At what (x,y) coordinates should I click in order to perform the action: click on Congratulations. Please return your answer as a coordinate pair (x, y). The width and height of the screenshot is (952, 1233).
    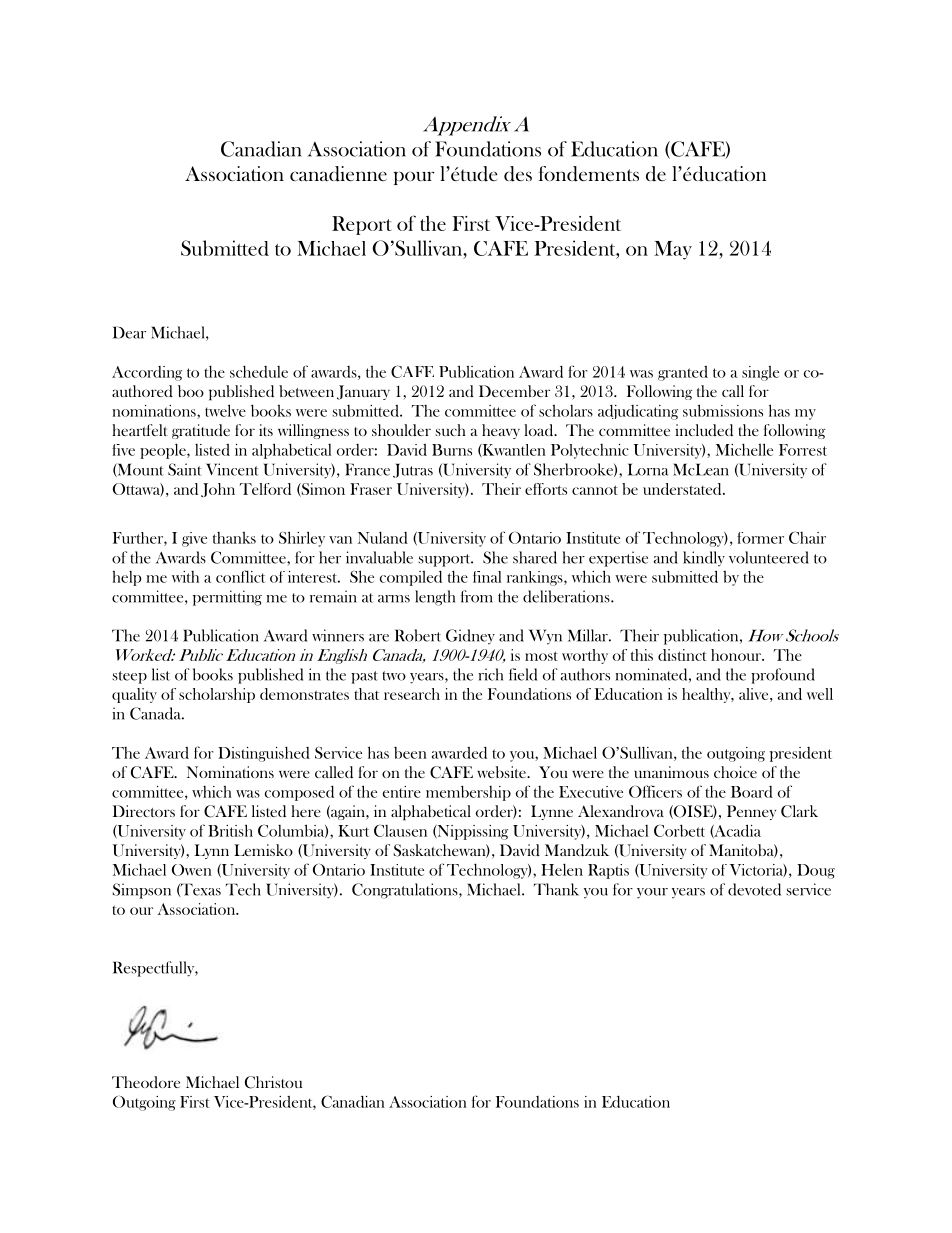
    Looking at the image, I should click on (406, 891).
